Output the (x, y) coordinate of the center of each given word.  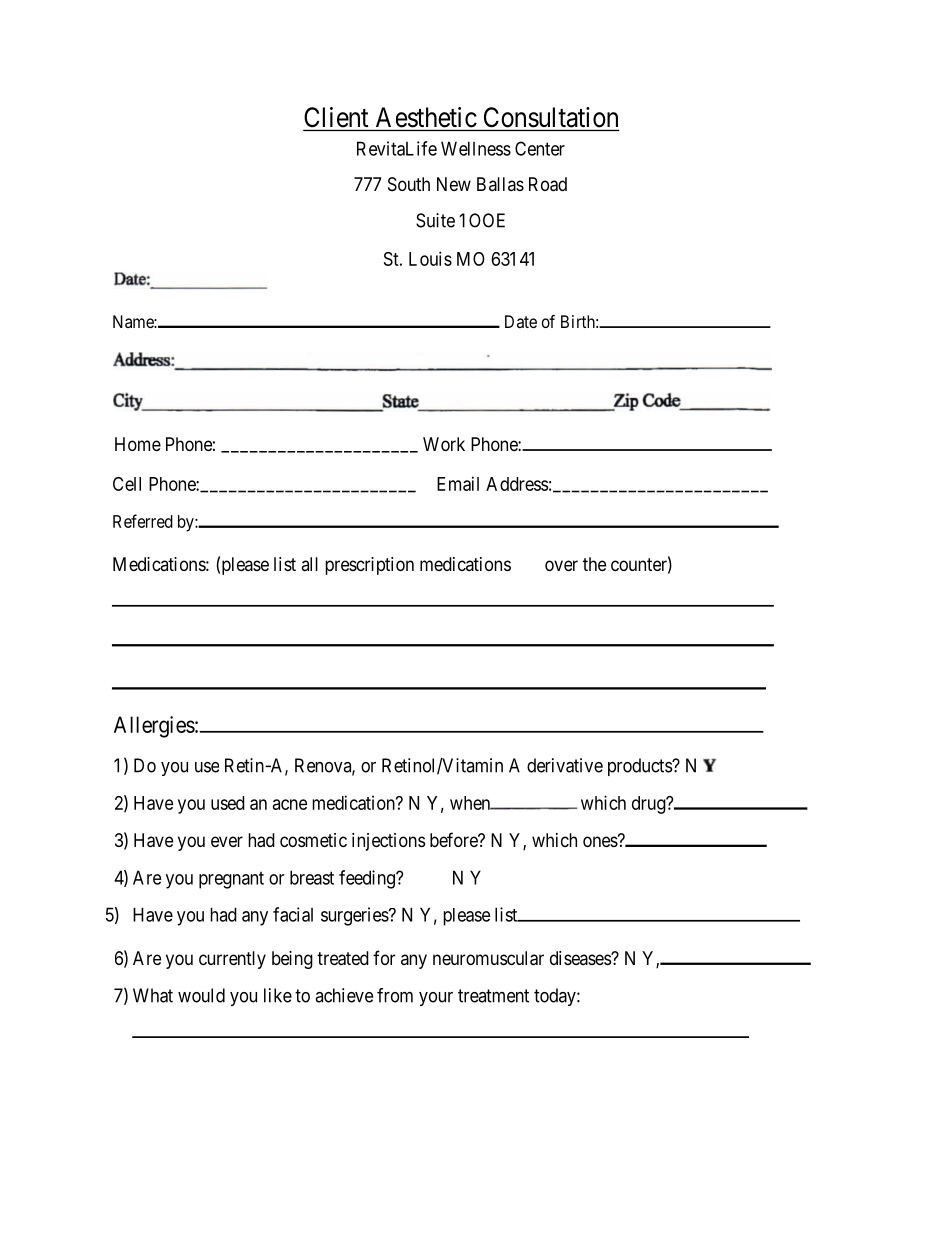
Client (337, 118)
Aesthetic (426, 117)
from (395, 995)
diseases (581, 958)
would (201, 995)
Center (540, 148)
